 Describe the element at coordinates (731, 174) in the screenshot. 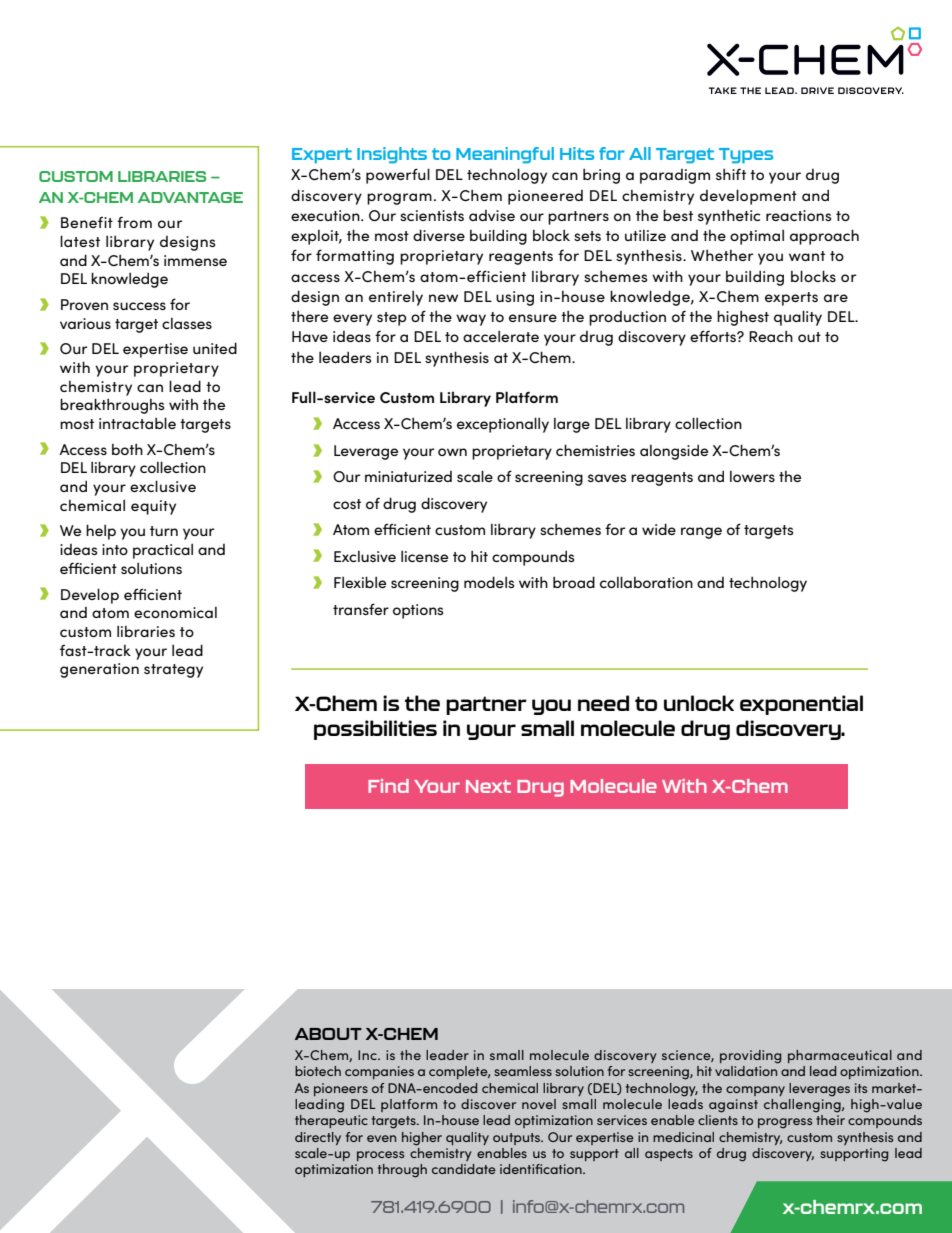

I see `shift` at that location.
